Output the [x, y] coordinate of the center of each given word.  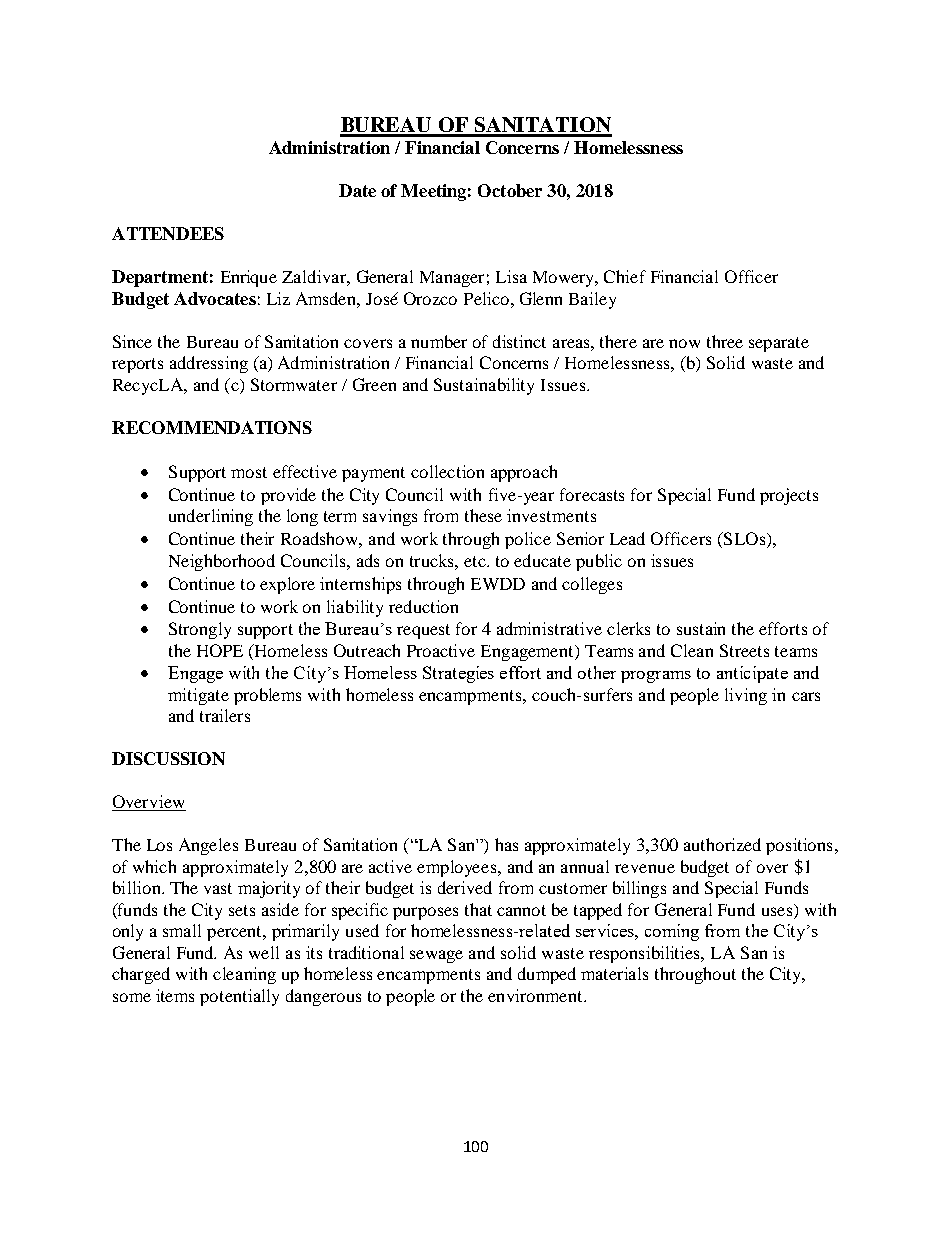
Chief [625, 276]
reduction [423, 606]
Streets [744, 650]
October [510, 190]
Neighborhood [222, 562]
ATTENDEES [168, 233]
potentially [239, 997]
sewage [436, 956]
